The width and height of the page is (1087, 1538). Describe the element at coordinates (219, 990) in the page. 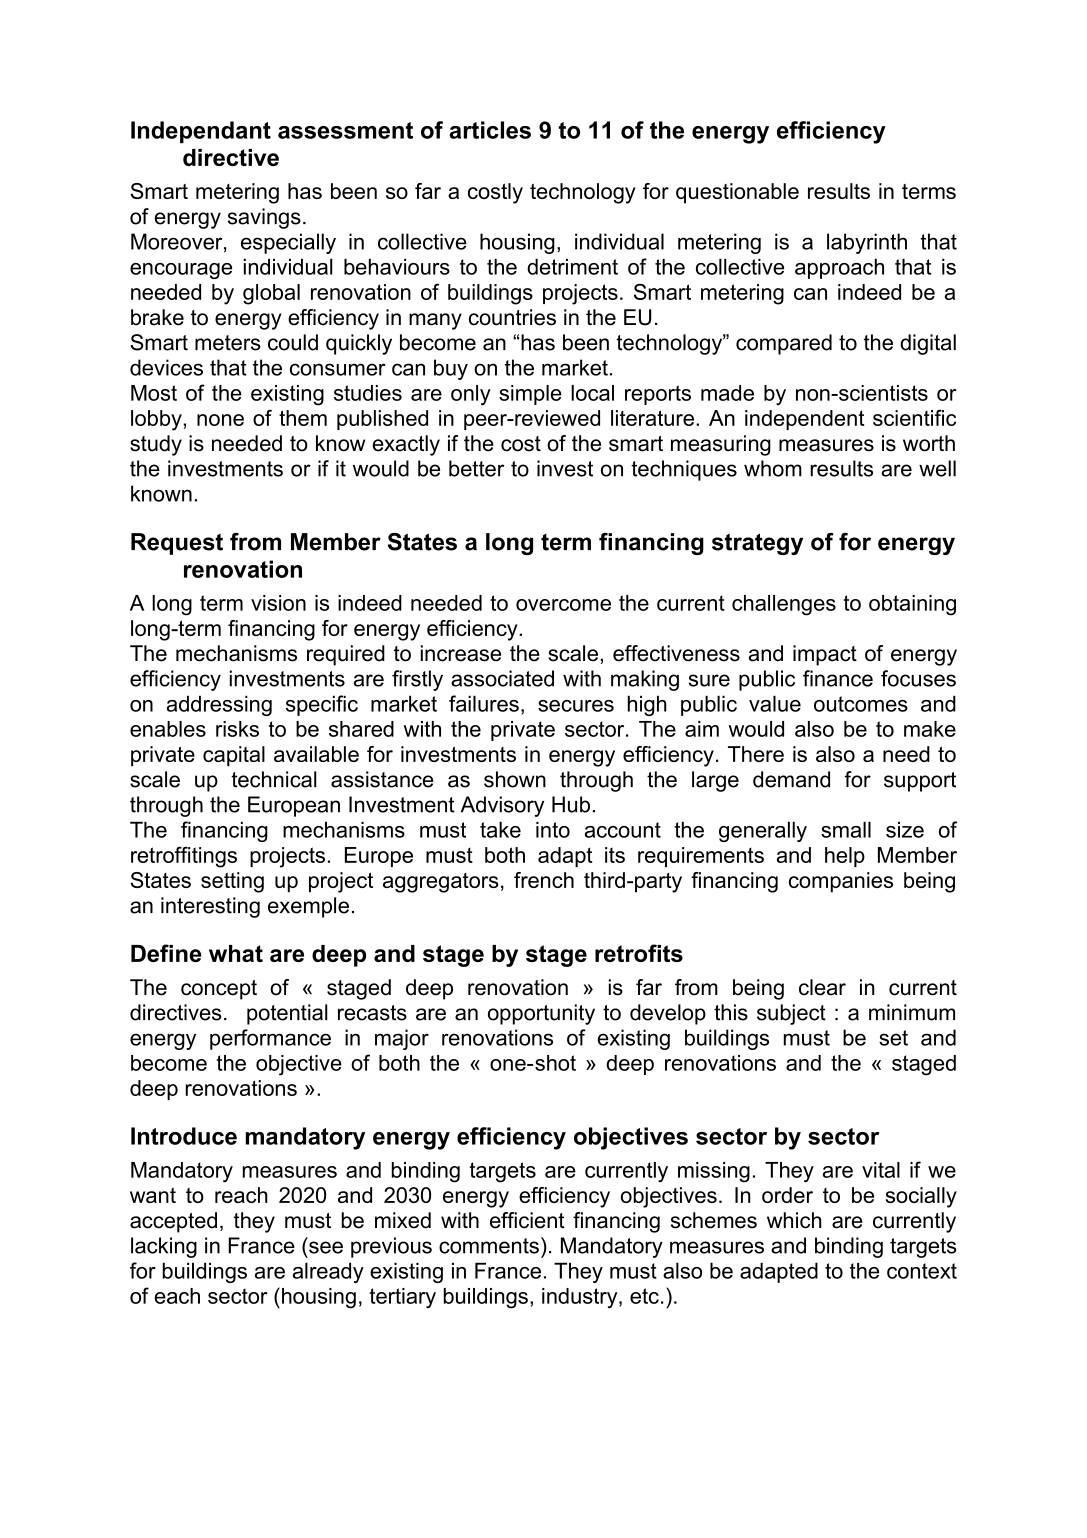

I see `concept` at that location.
